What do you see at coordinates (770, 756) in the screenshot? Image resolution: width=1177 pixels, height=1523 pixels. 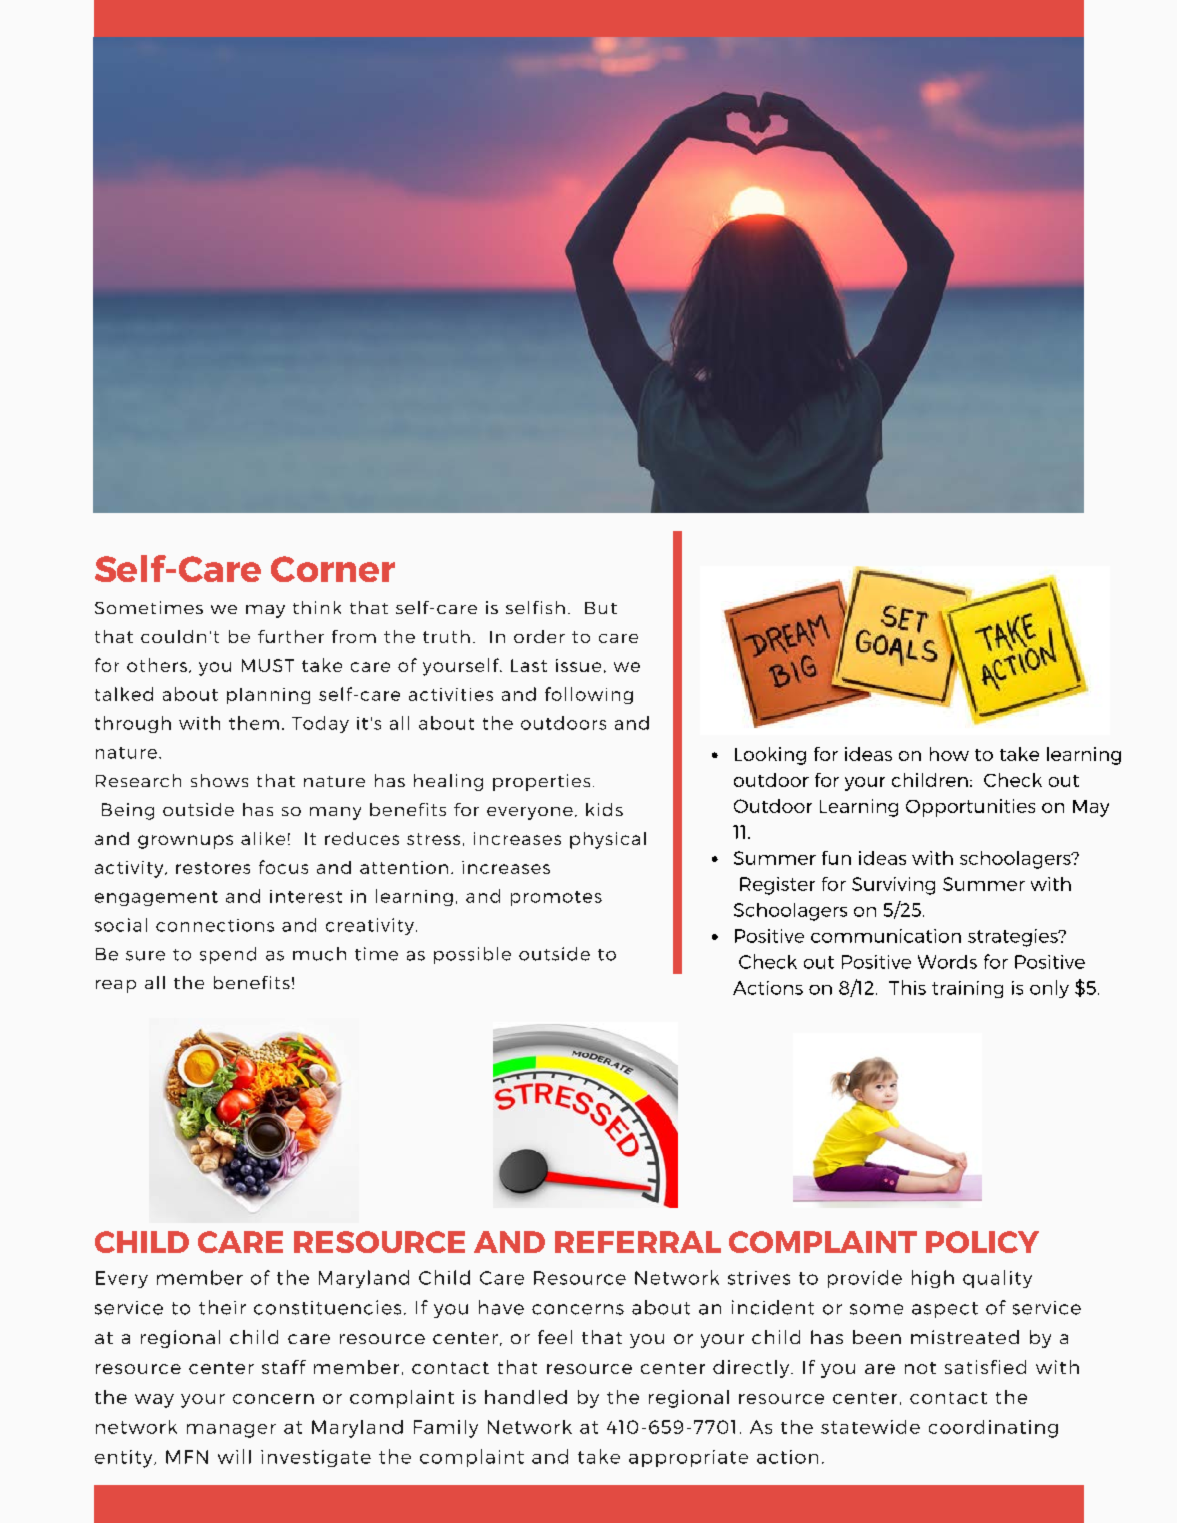 I see `Looking` at bounding box center [770, 756].
